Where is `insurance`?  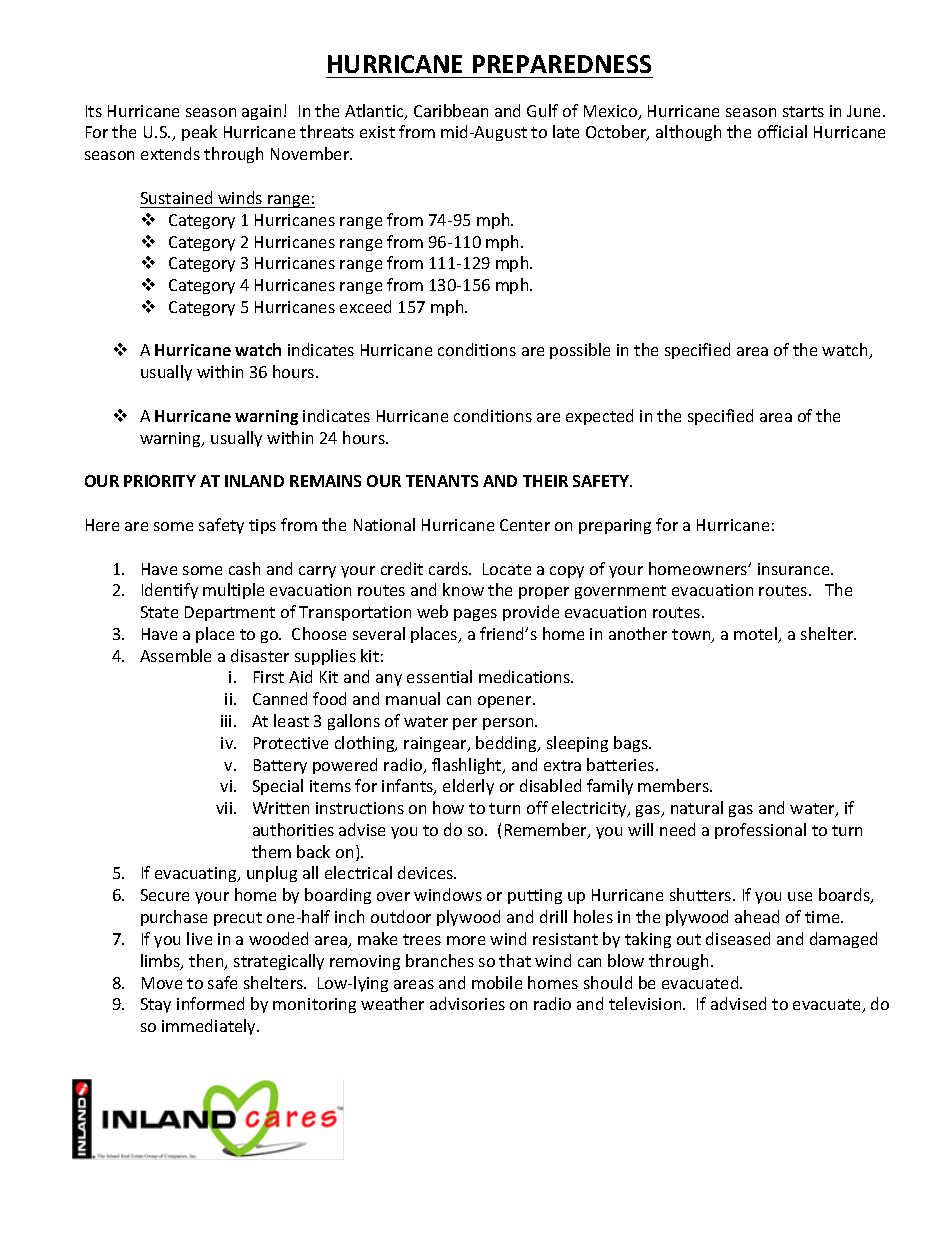 insurance is located at coordinates (795, 569).
